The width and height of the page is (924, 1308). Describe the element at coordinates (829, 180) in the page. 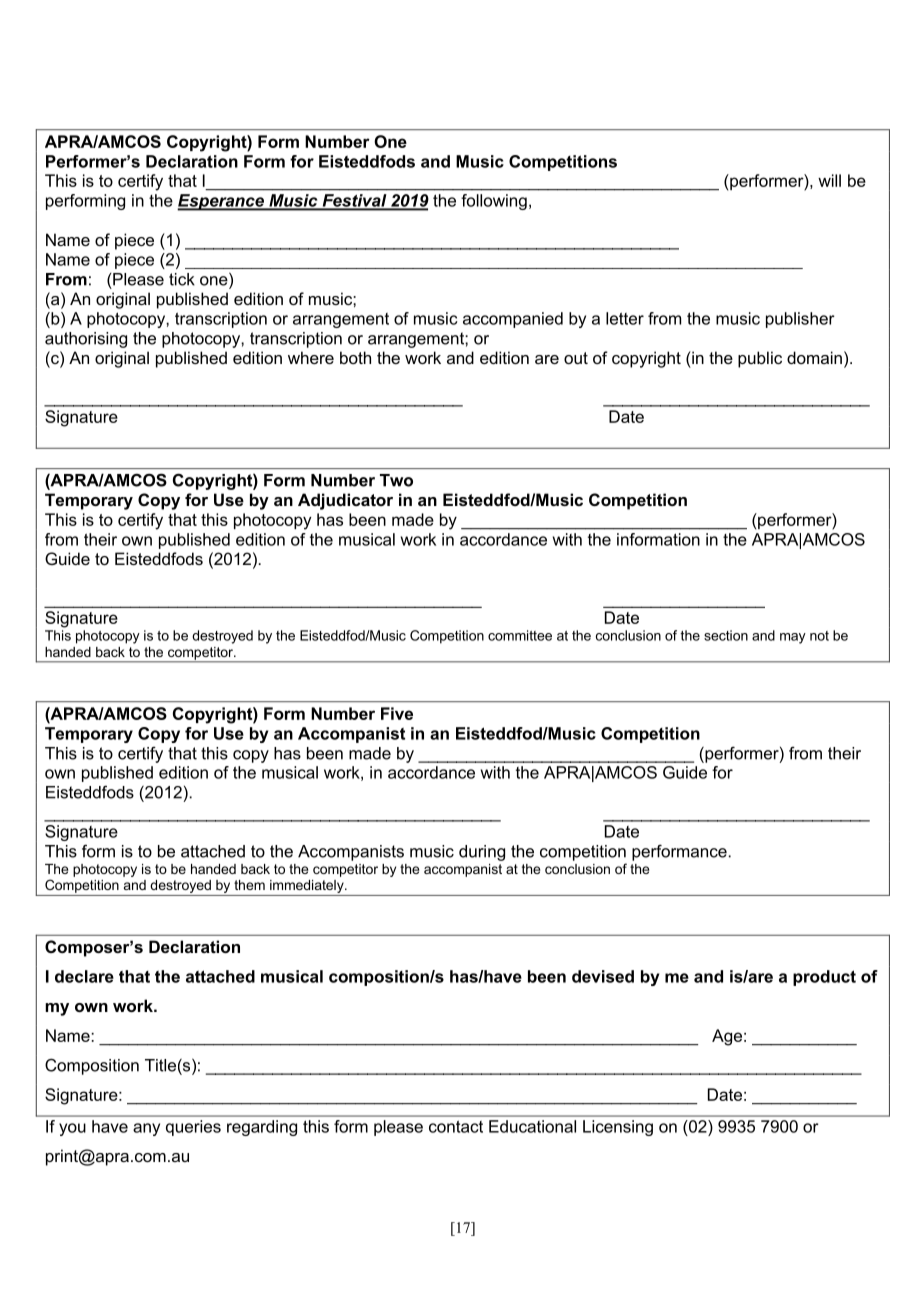

I see `will` at that location.
